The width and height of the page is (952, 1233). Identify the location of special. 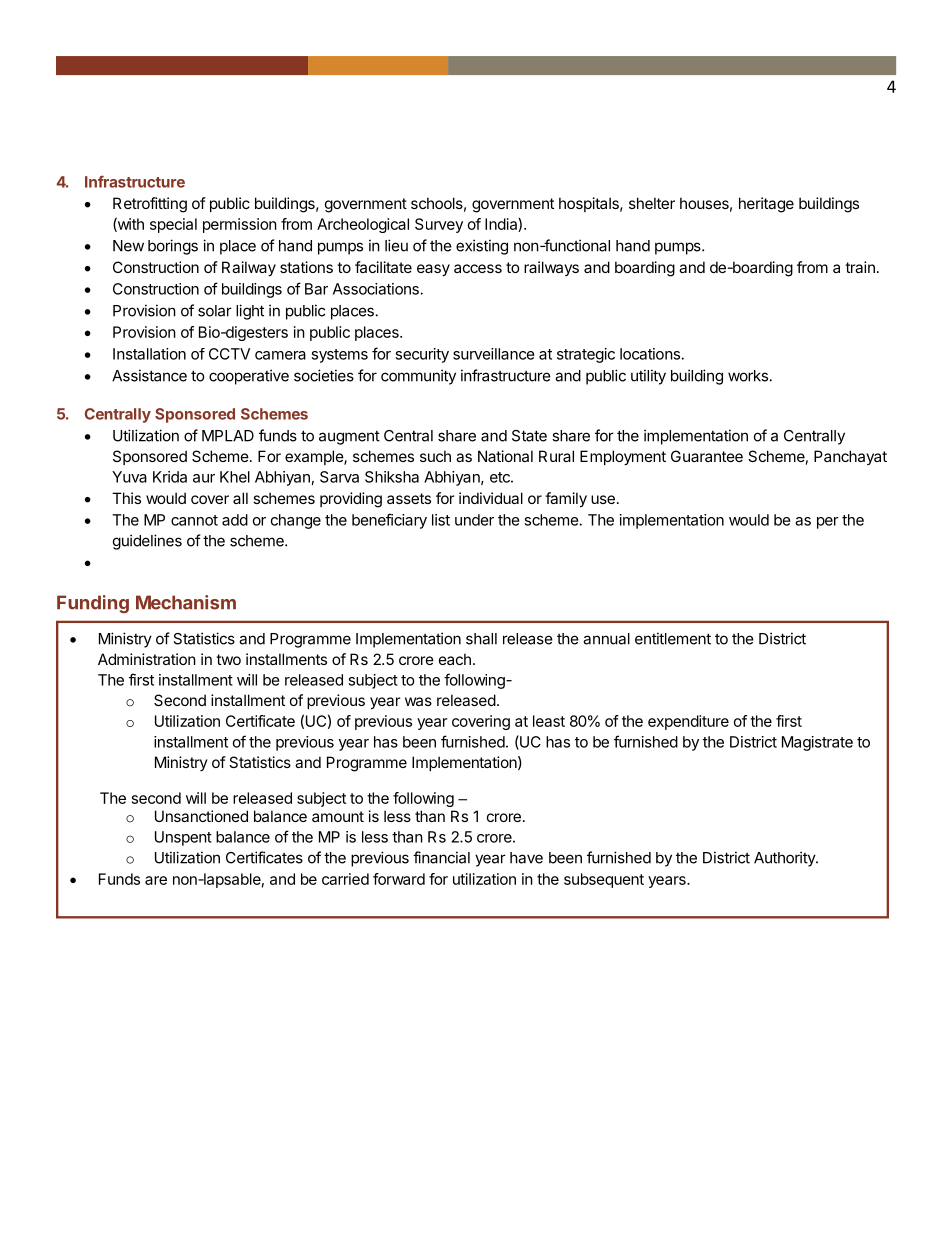
(173, 225).
